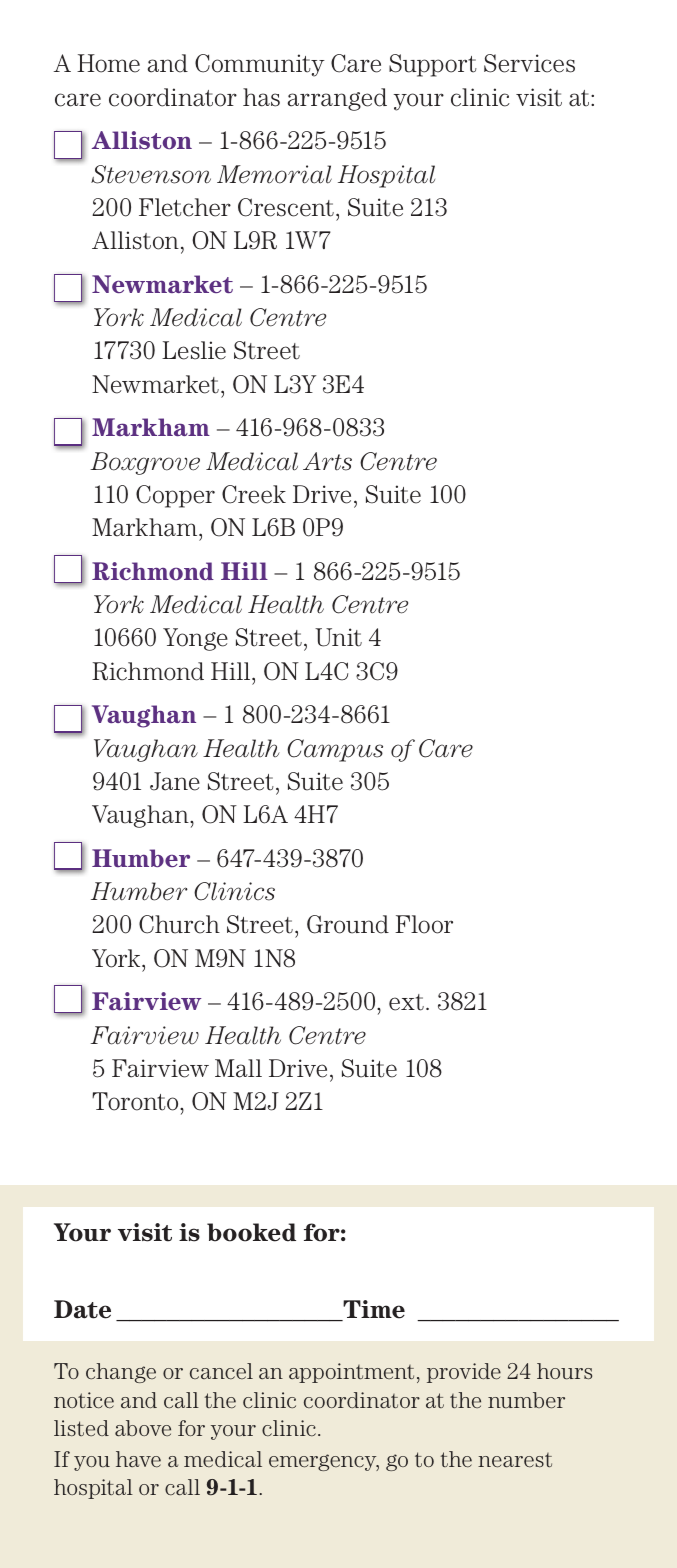 Image resolution: width=677 pixels, height=1568 pixels. I want to click on appointment, so click(351, 1373).
